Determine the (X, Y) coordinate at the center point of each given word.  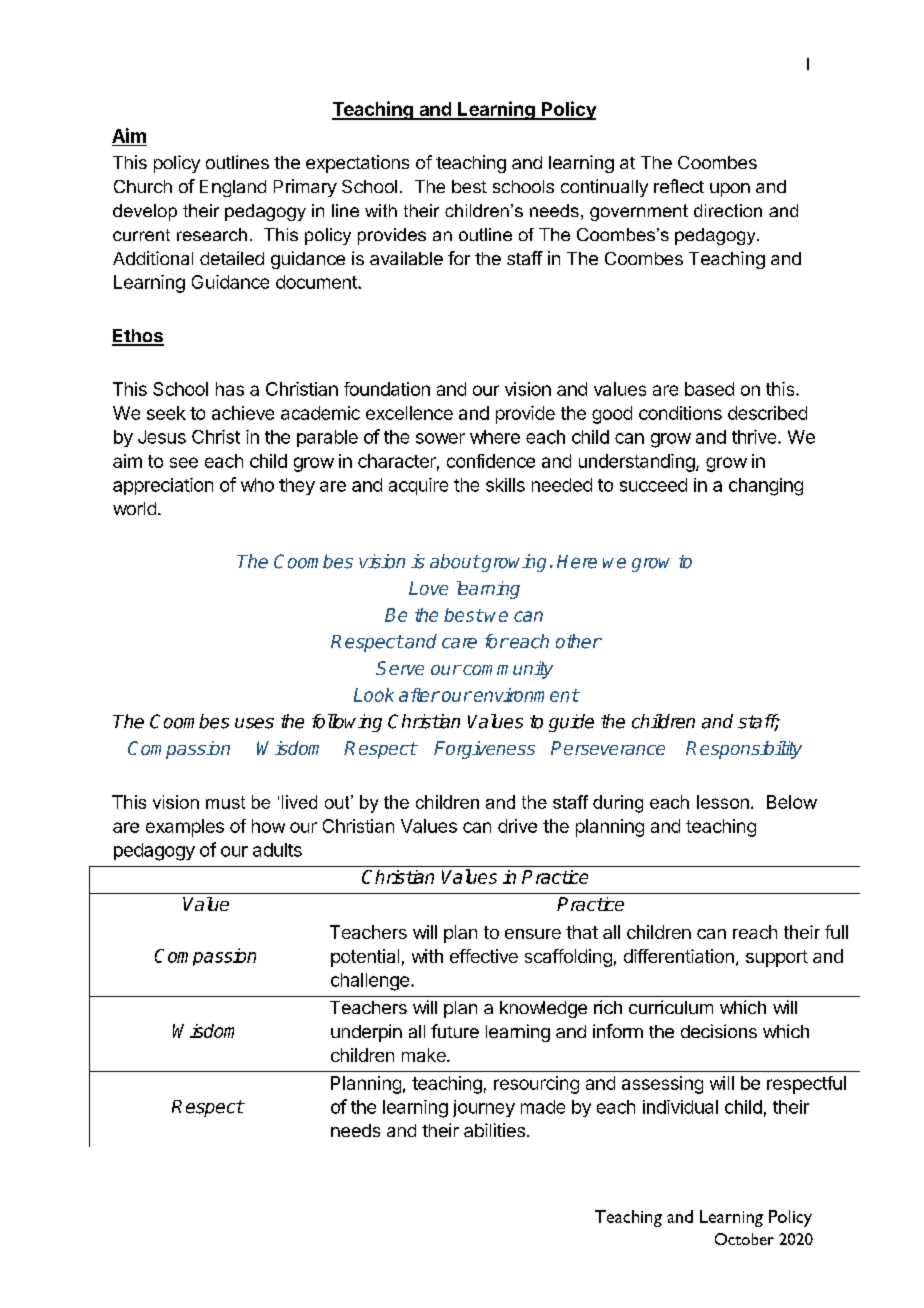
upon (730, 190)
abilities (494, 1130)
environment (526, 695)
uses (254, 723)
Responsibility (744, 750)
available (406, 258)
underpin (366, 1033)
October (744, 1239)
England (233, 188)
